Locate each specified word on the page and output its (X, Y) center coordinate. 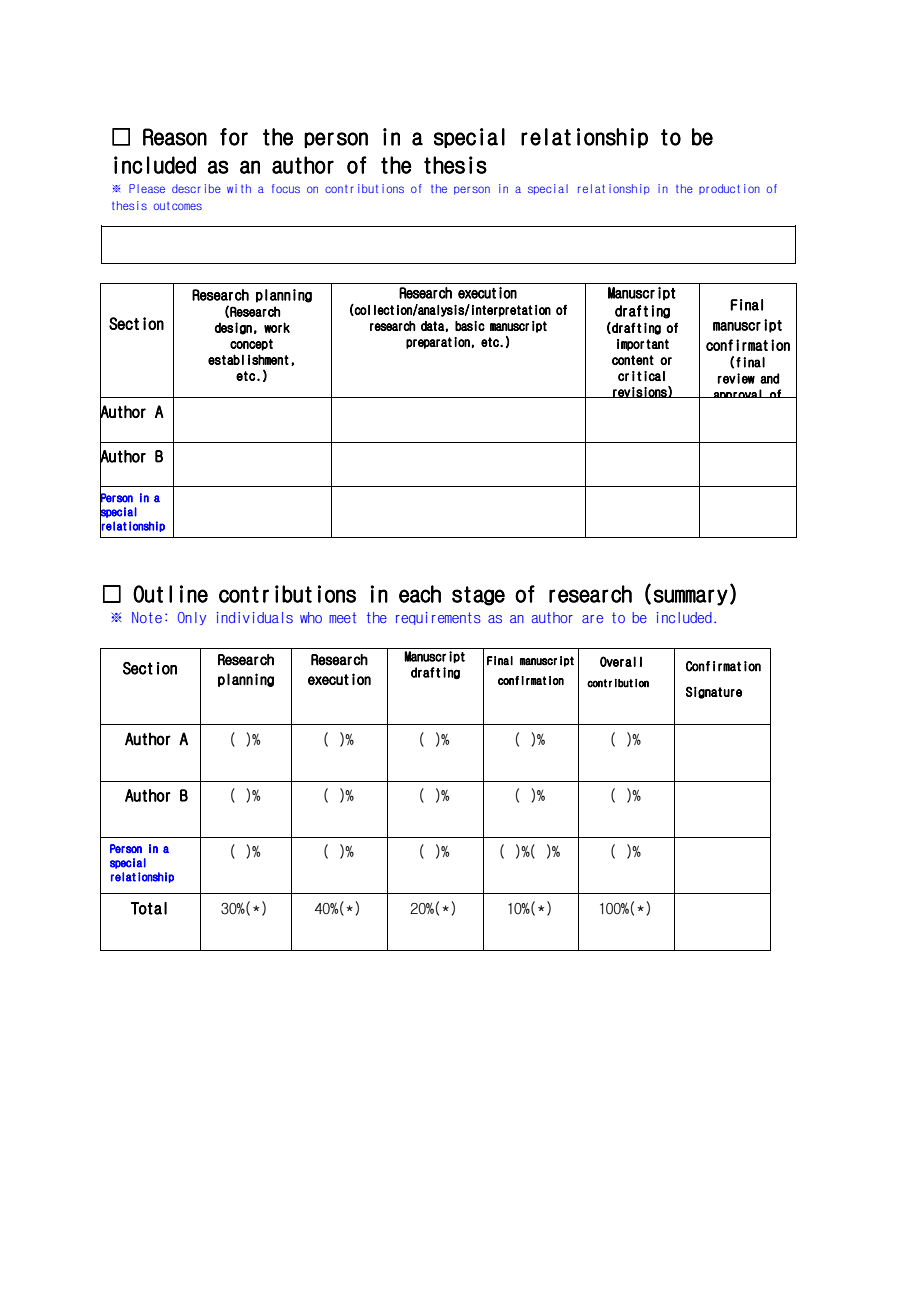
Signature (714, 692)
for (234, 137)
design (233, 328)
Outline (170, 594)
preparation (438, 343)
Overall (621, 661)
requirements (438, 618)
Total (149, 908)
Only (192, 618)
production (729, 189)
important (643, 345)
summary (691, 597)
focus (286, 188)
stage (478, 596)
